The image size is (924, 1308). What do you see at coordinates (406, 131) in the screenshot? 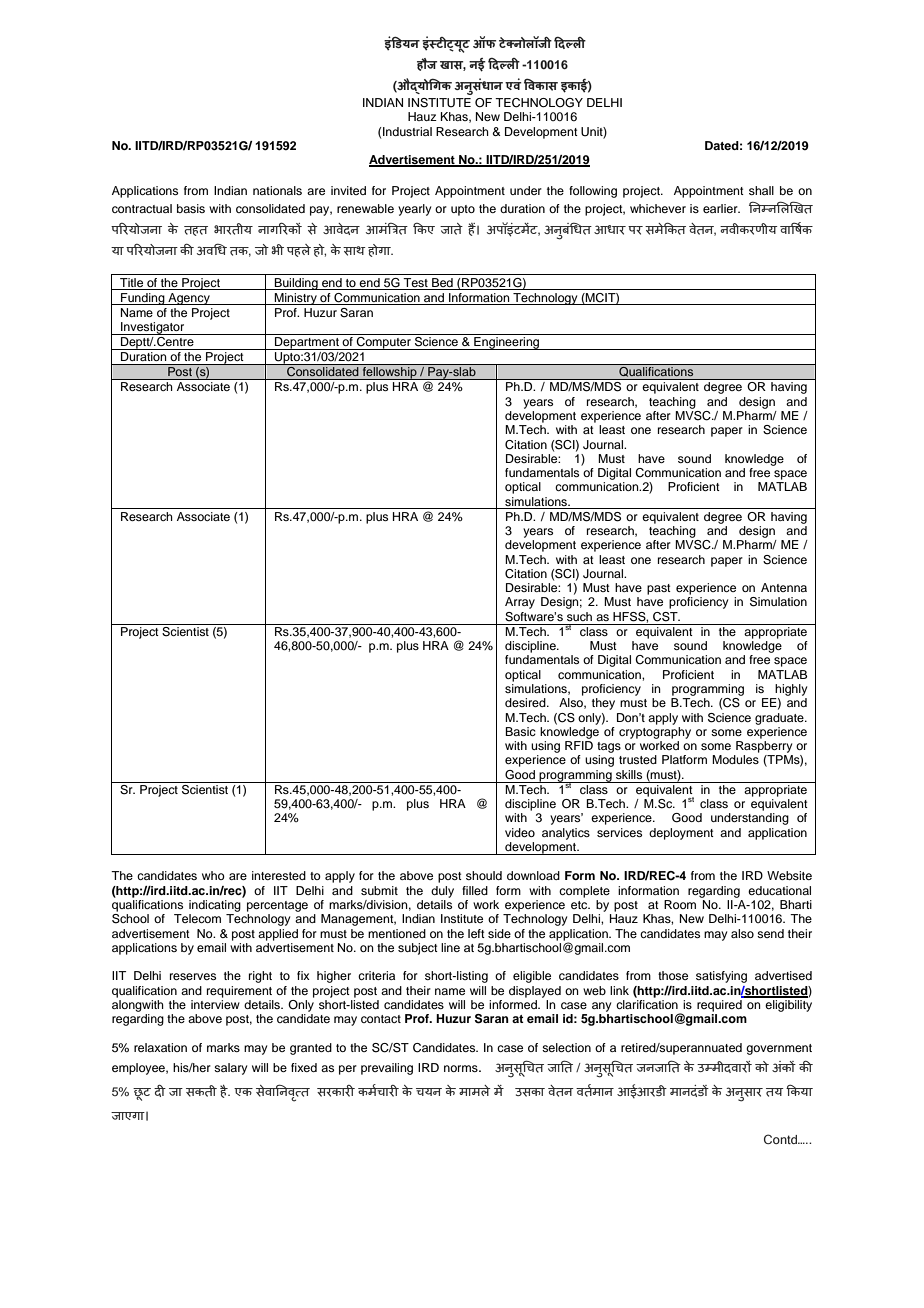
I see `Industrial` at bounding box center [406, 131].
